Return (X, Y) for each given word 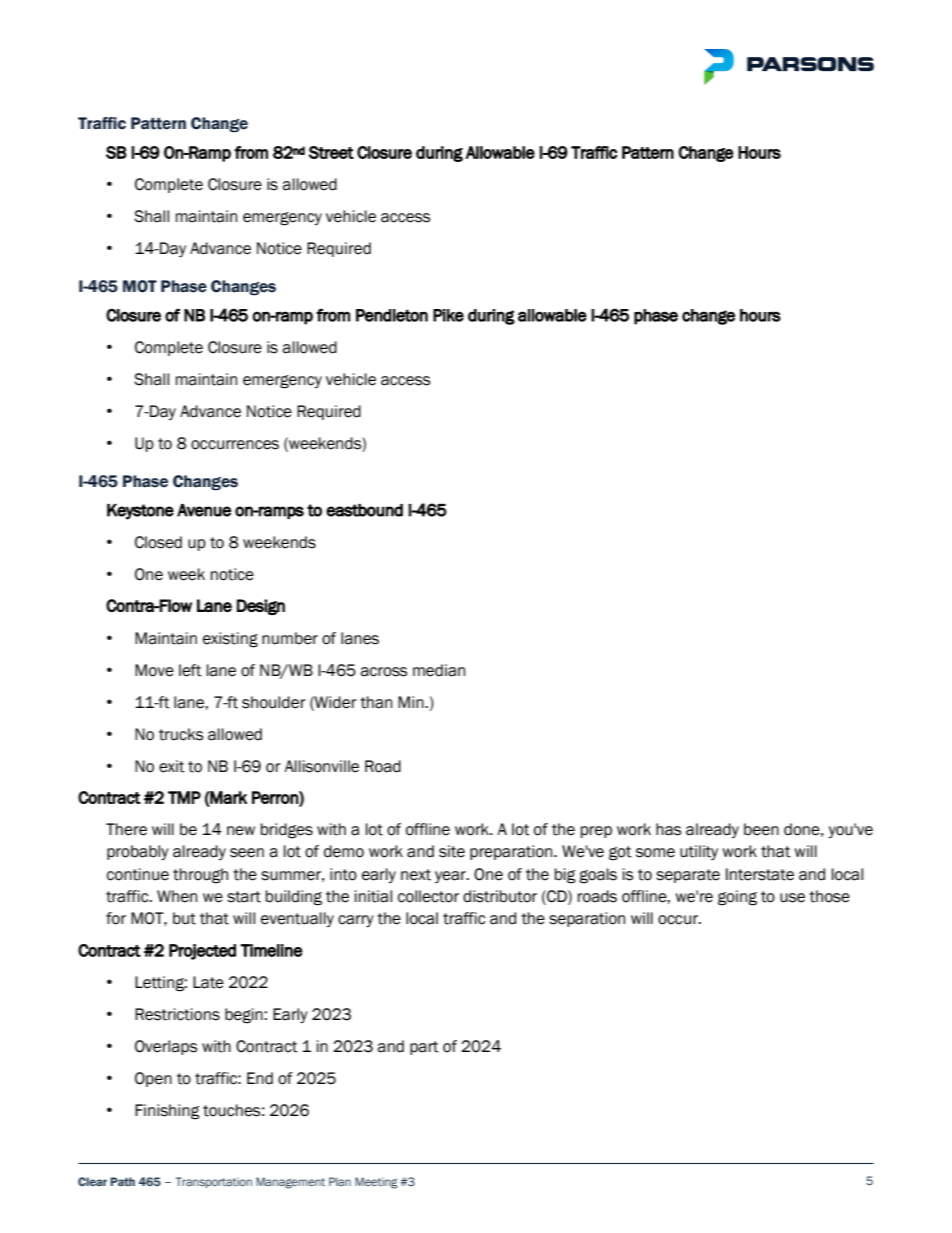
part (424, 1048)
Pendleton (392, 315)
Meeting (376, 1183)
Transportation (214, 1182)
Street (331, 152)
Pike (448, 315)
